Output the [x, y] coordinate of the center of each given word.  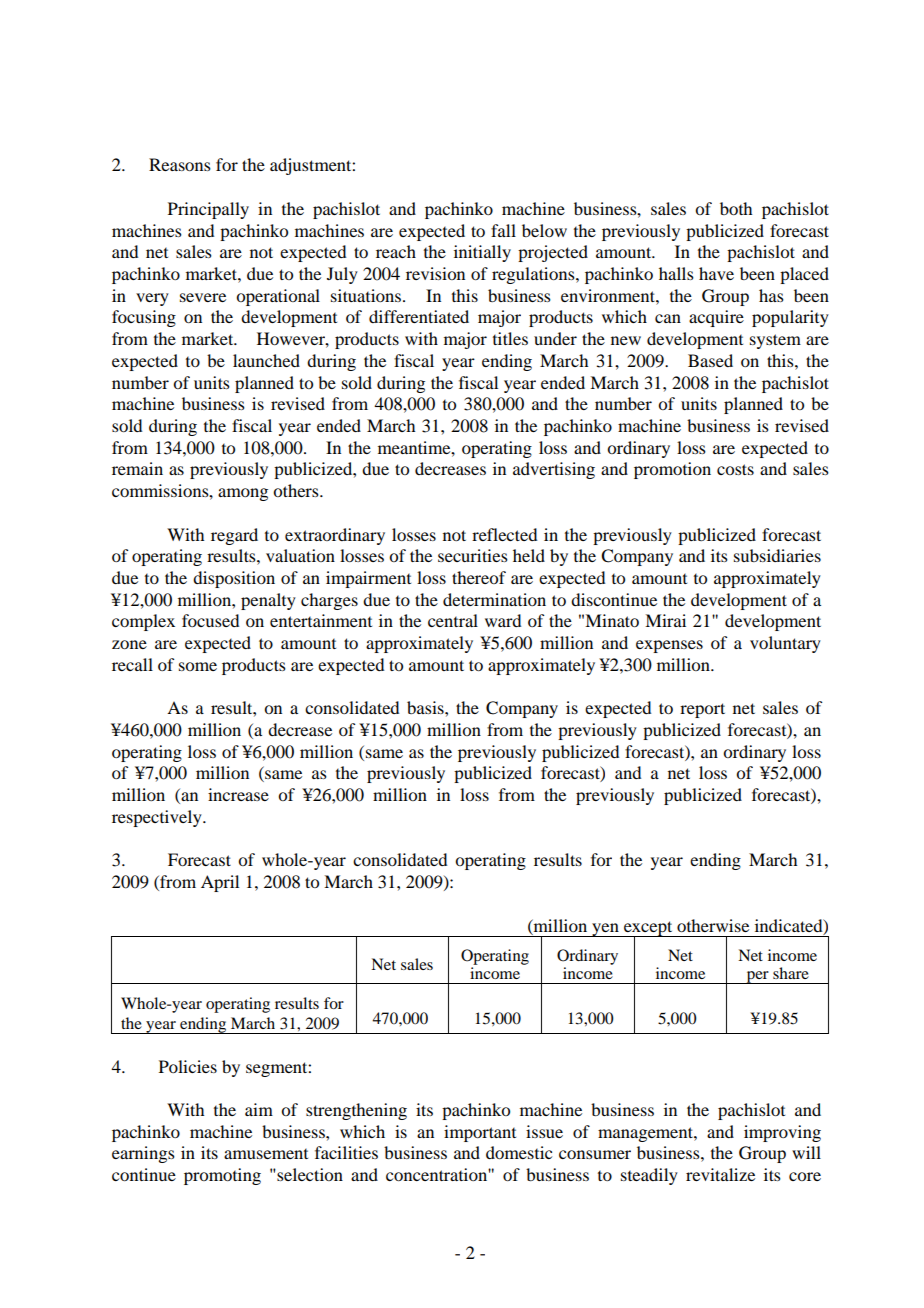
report [702, 710]
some [198, 666]
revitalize [720, 1174]
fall [503, 230]
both [736, 208]
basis [426, 707]
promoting [222, 1176]
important [480, 1133]
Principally [208, 210]
